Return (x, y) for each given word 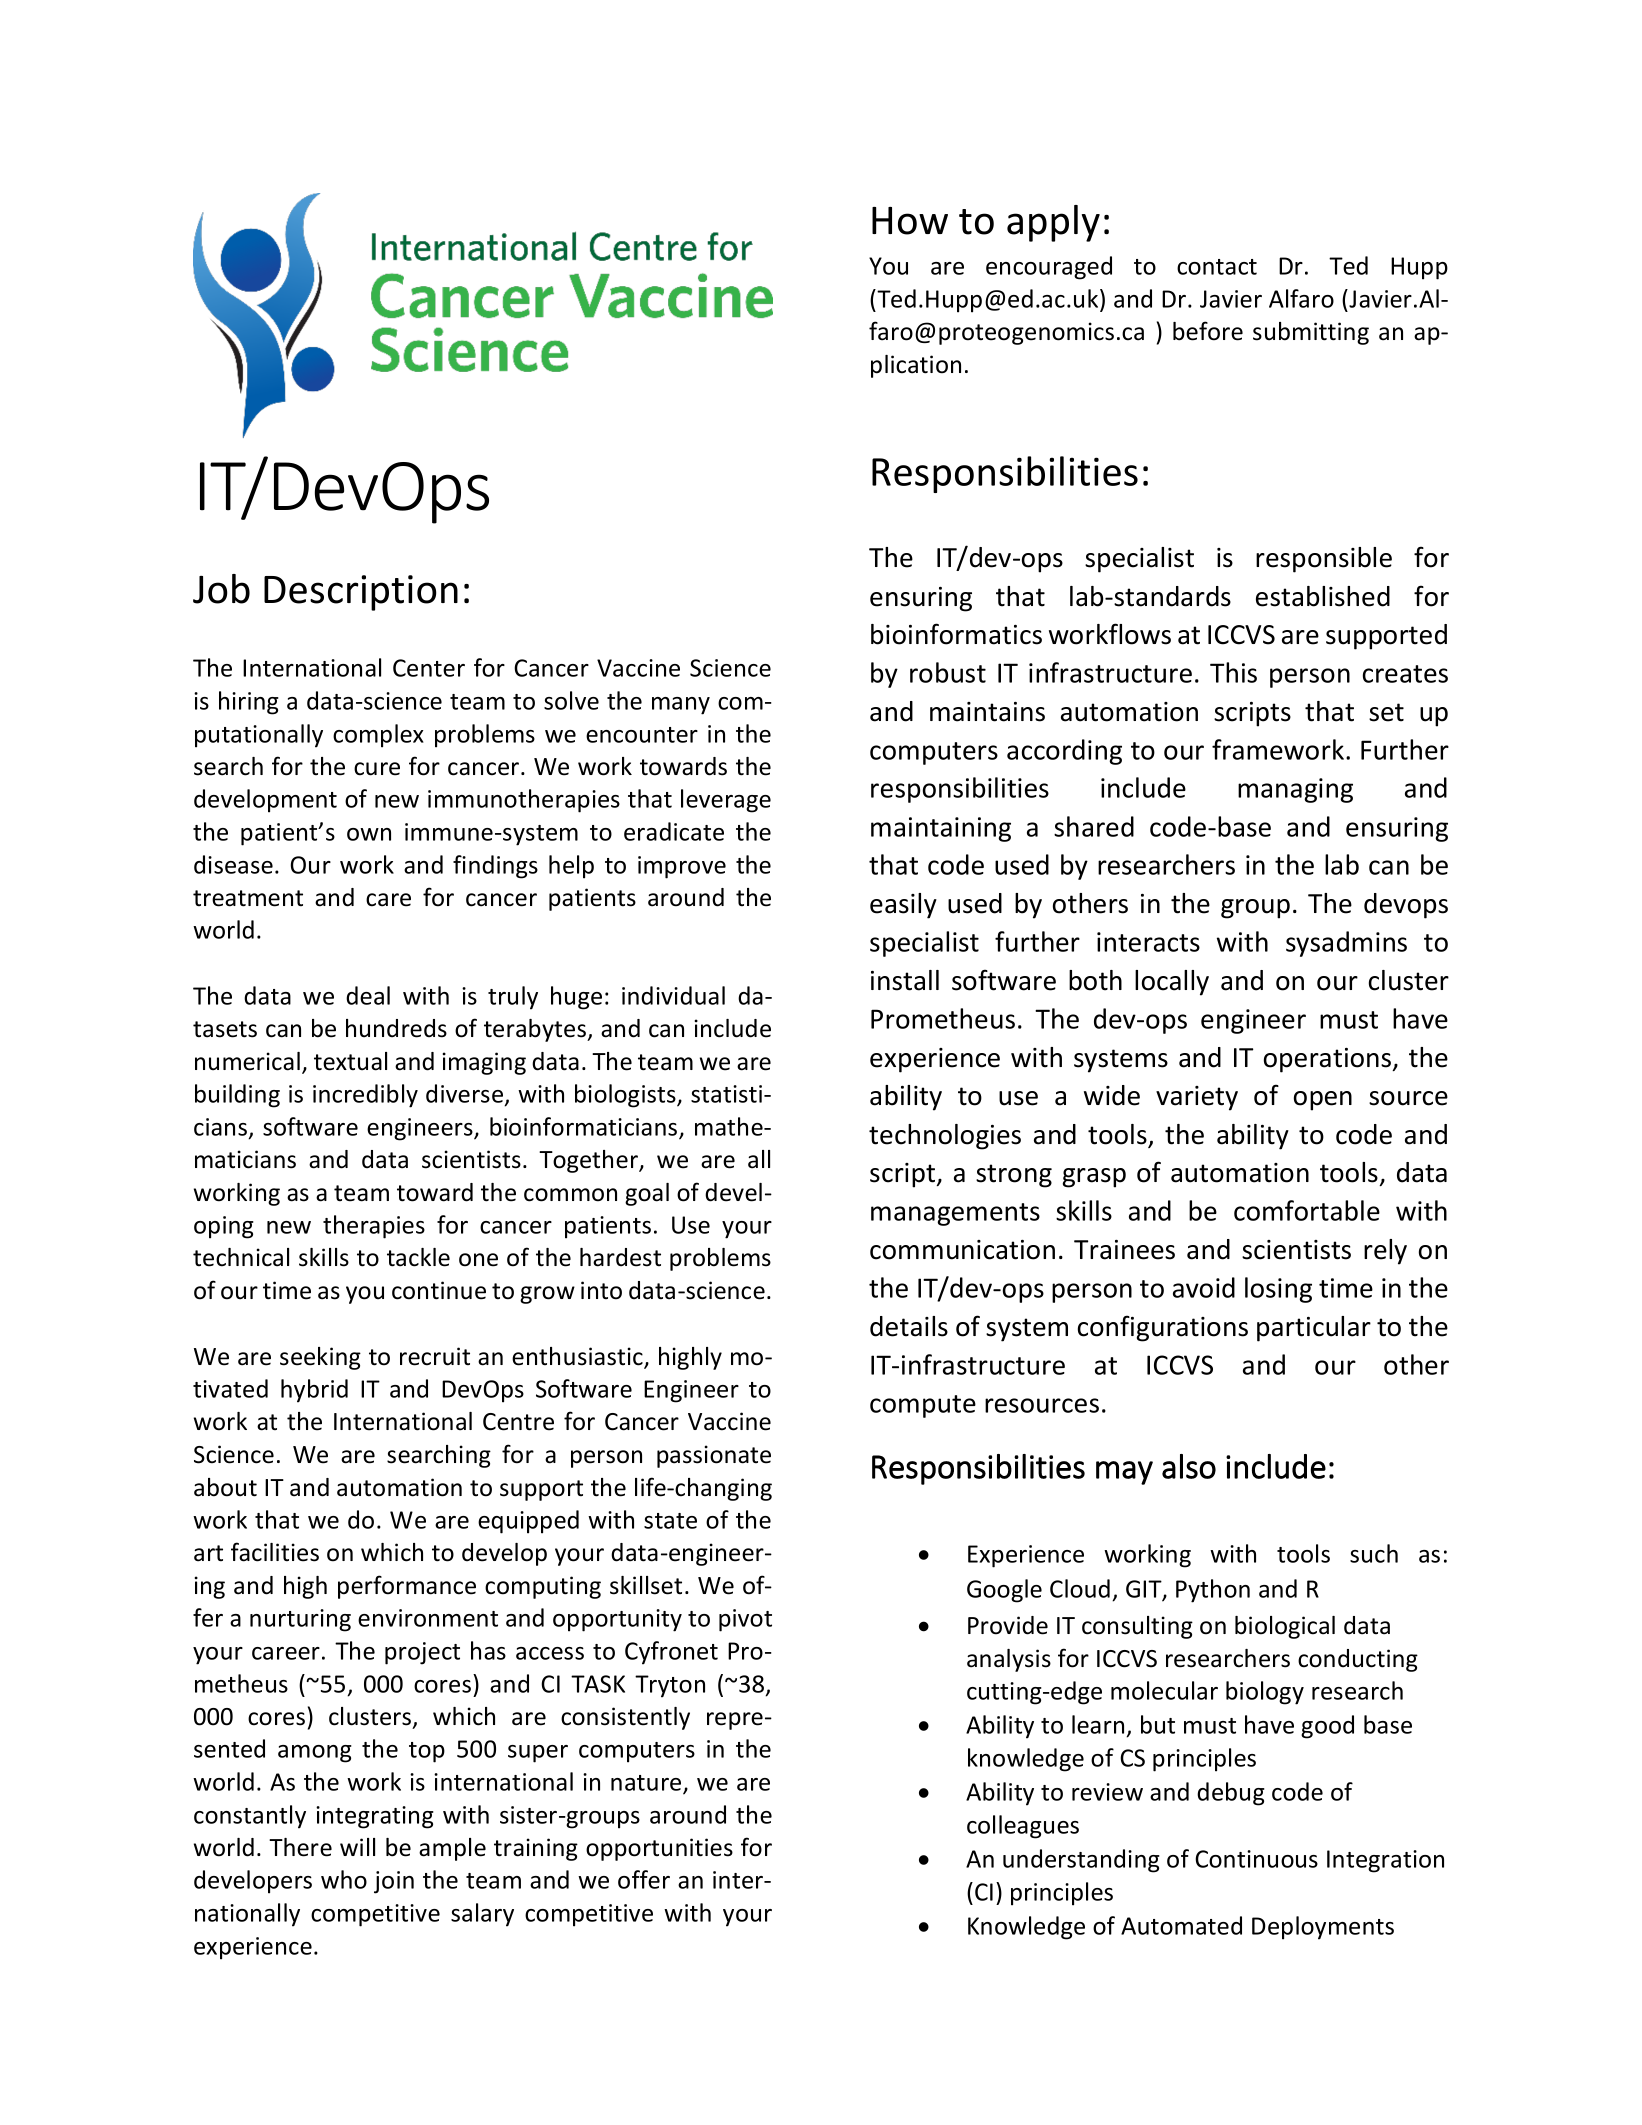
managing (1295, 790)
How (910, 221)
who (344, 1879)
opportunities (659, 1849)
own (369, 834)
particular (1314, 1329)
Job (221, 589)
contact (1217, 267)
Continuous (1256, 1859)
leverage (726, 801)
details (909, 1326)
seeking (320, 1358)
